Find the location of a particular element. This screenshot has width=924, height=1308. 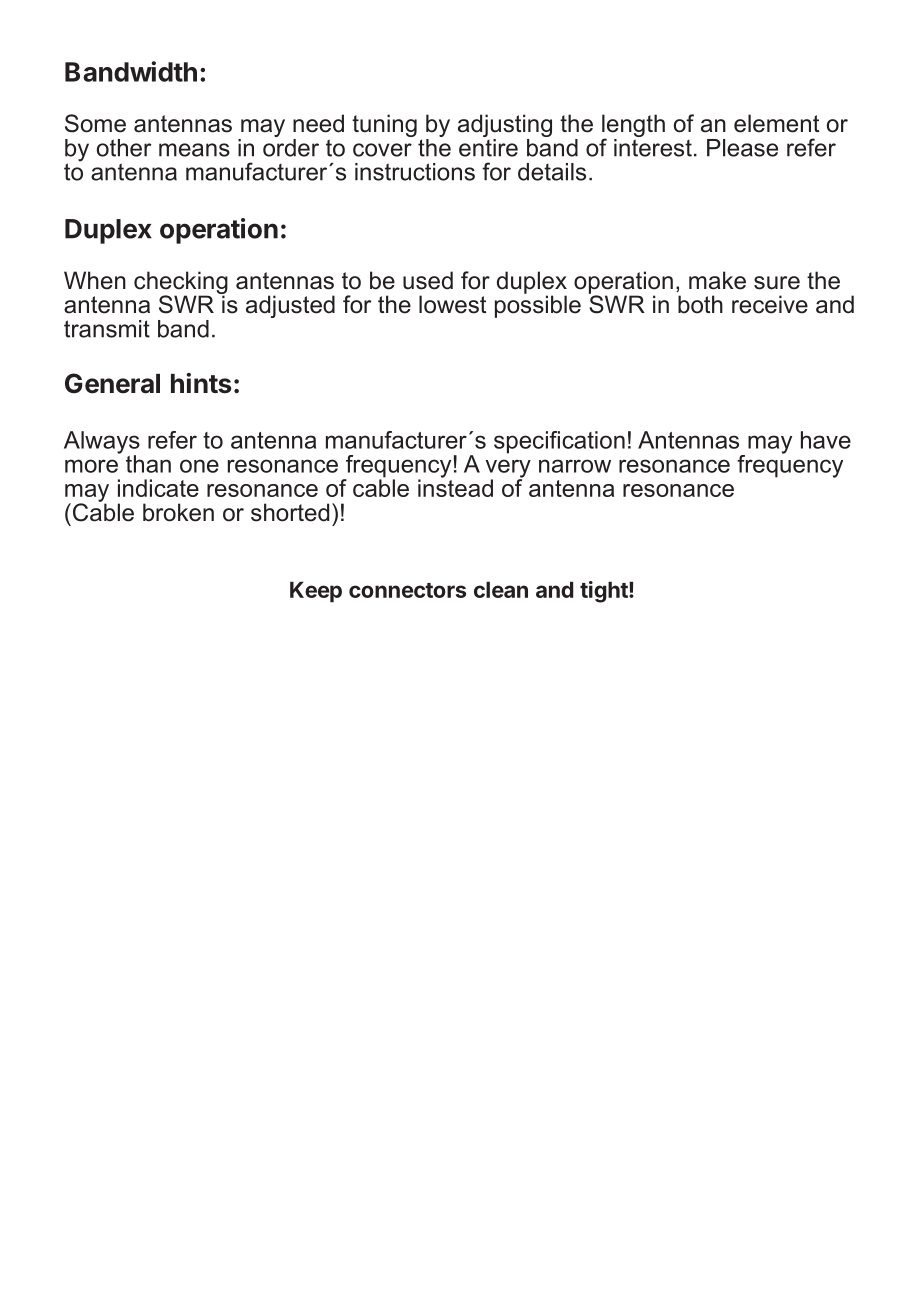

Keep is located at coordinates (316, 592).
